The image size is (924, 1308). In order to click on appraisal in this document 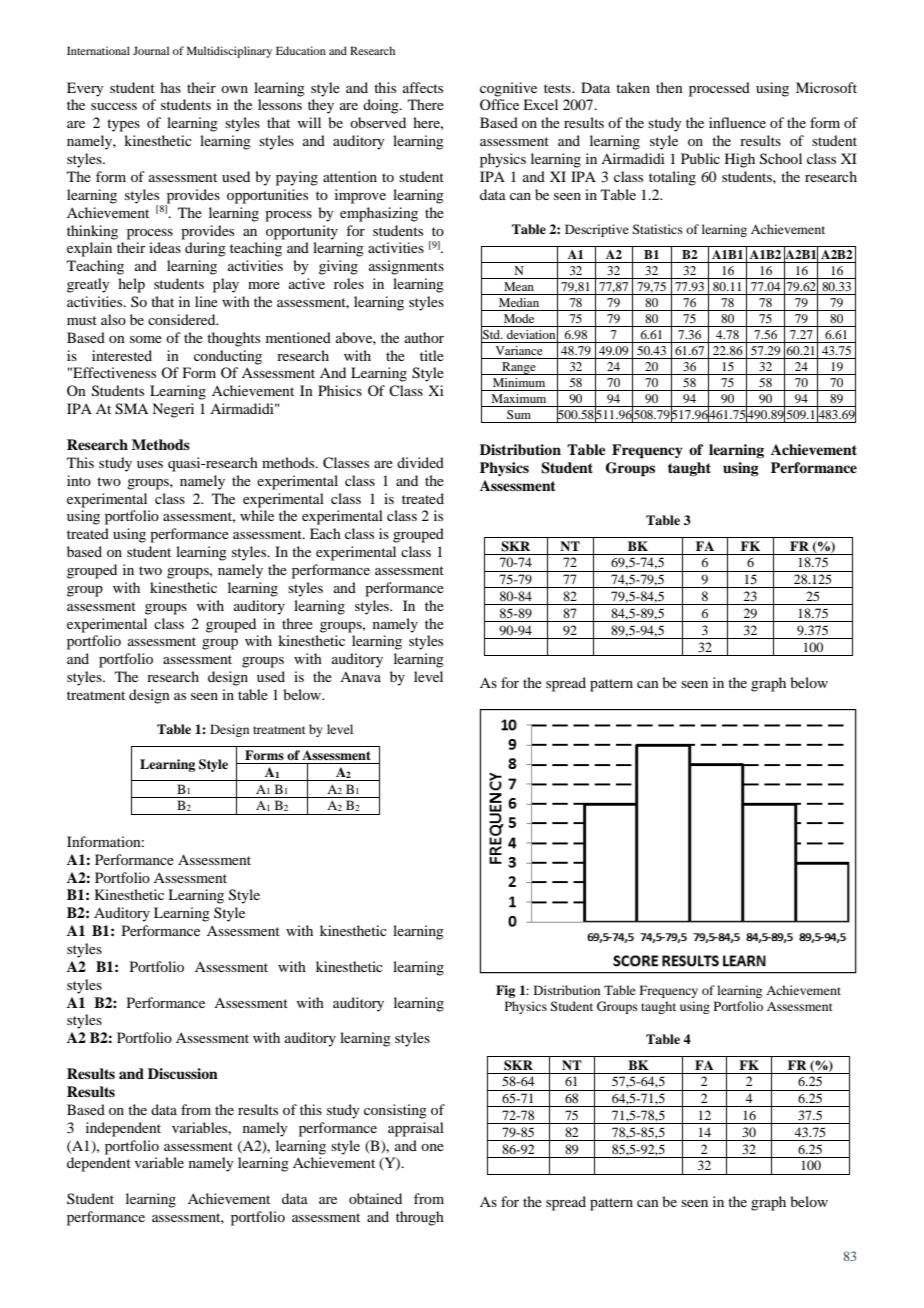, I will do `click(416, 1129)`.
